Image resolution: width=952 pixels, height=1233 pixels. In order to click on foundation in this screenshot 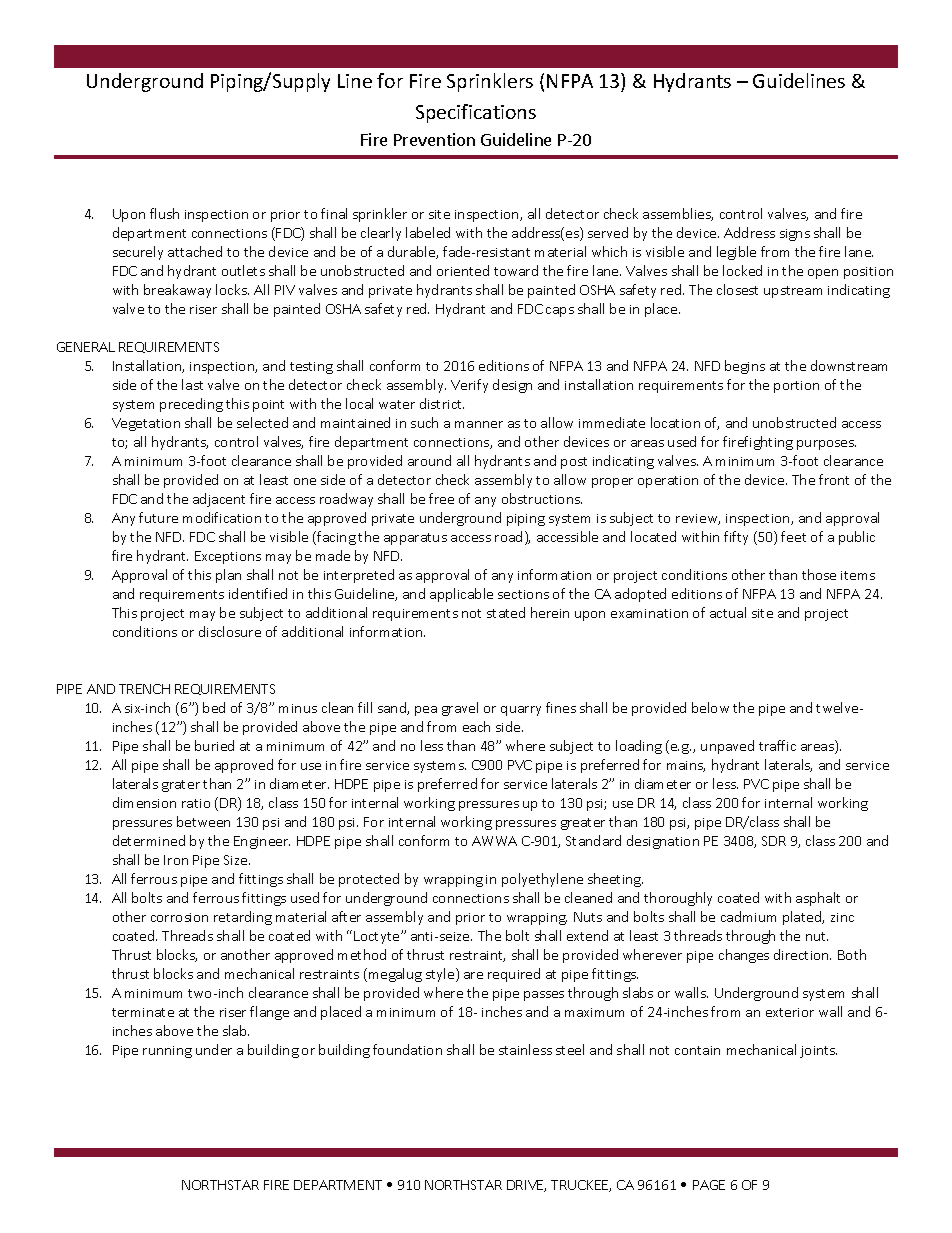, I will do `click(407, 1049)`.
